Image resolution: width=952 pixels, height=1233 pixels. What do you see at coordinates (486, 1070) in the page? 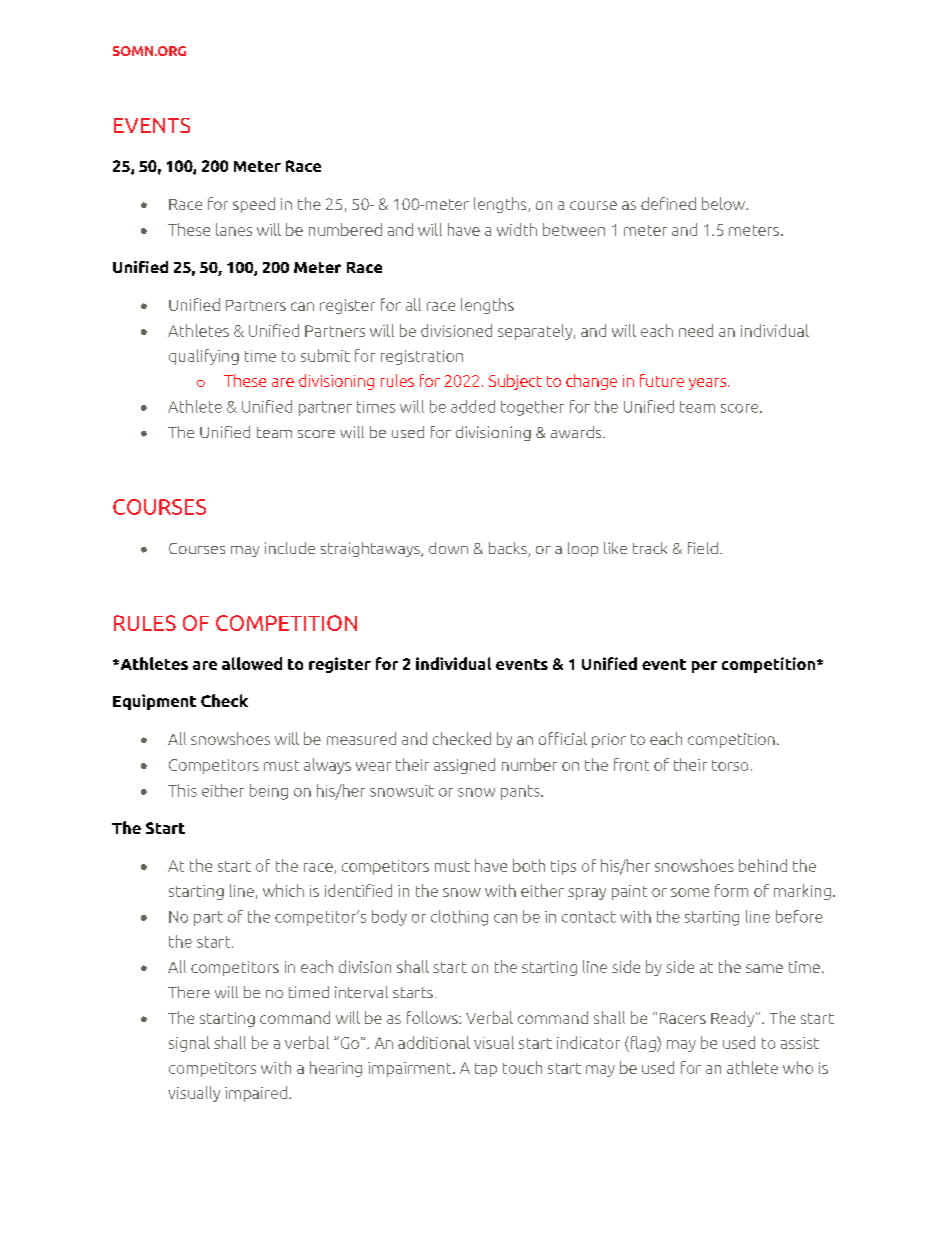
I see `tap` at bounding box center [486, 1070].
